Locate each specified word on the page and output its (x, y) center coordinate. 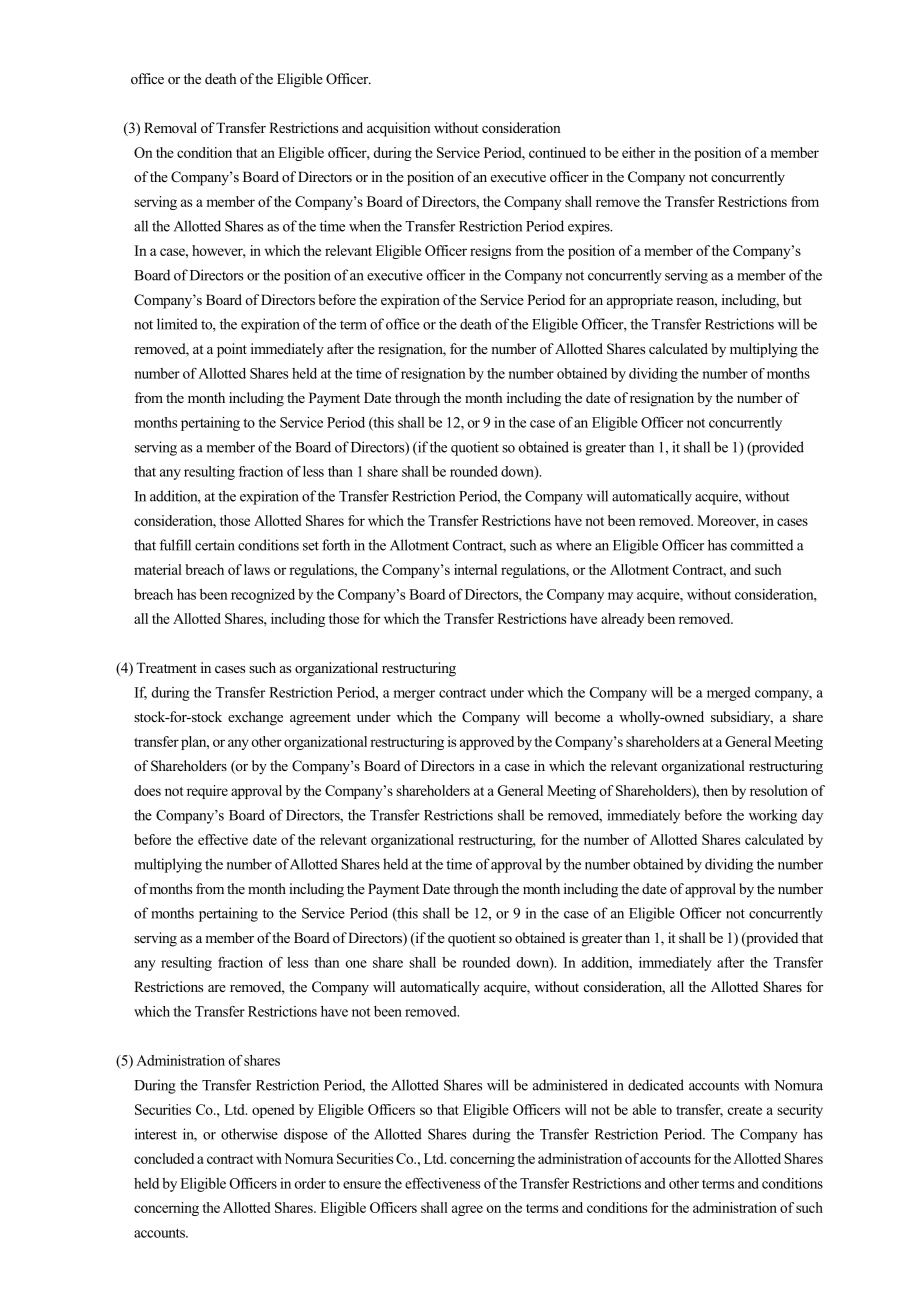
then (715, 790)
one (356, 964)
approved (487, 743)
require (207, 792)
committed (762, 545)
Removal (170, 127)
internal (475, 569)
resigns (490, 252)
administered (570, 1085)
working (773, 816)
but (792, 299)
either (638, 152)
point (232, 350)
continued (557, 152)
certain (215, 545)
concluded (164, 1158)
